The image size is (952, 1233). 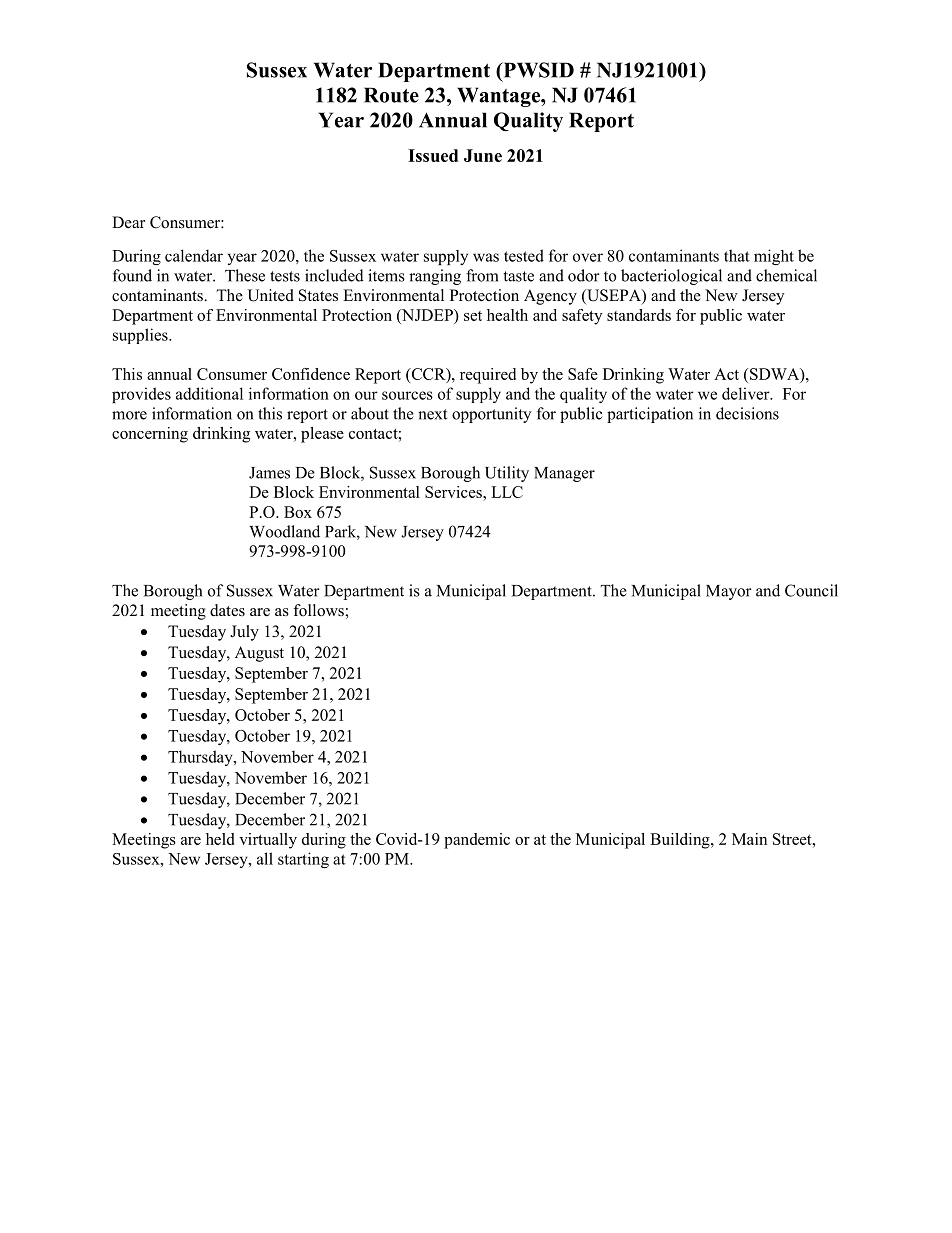 I want to click on These, so click(x=245, y=275).
